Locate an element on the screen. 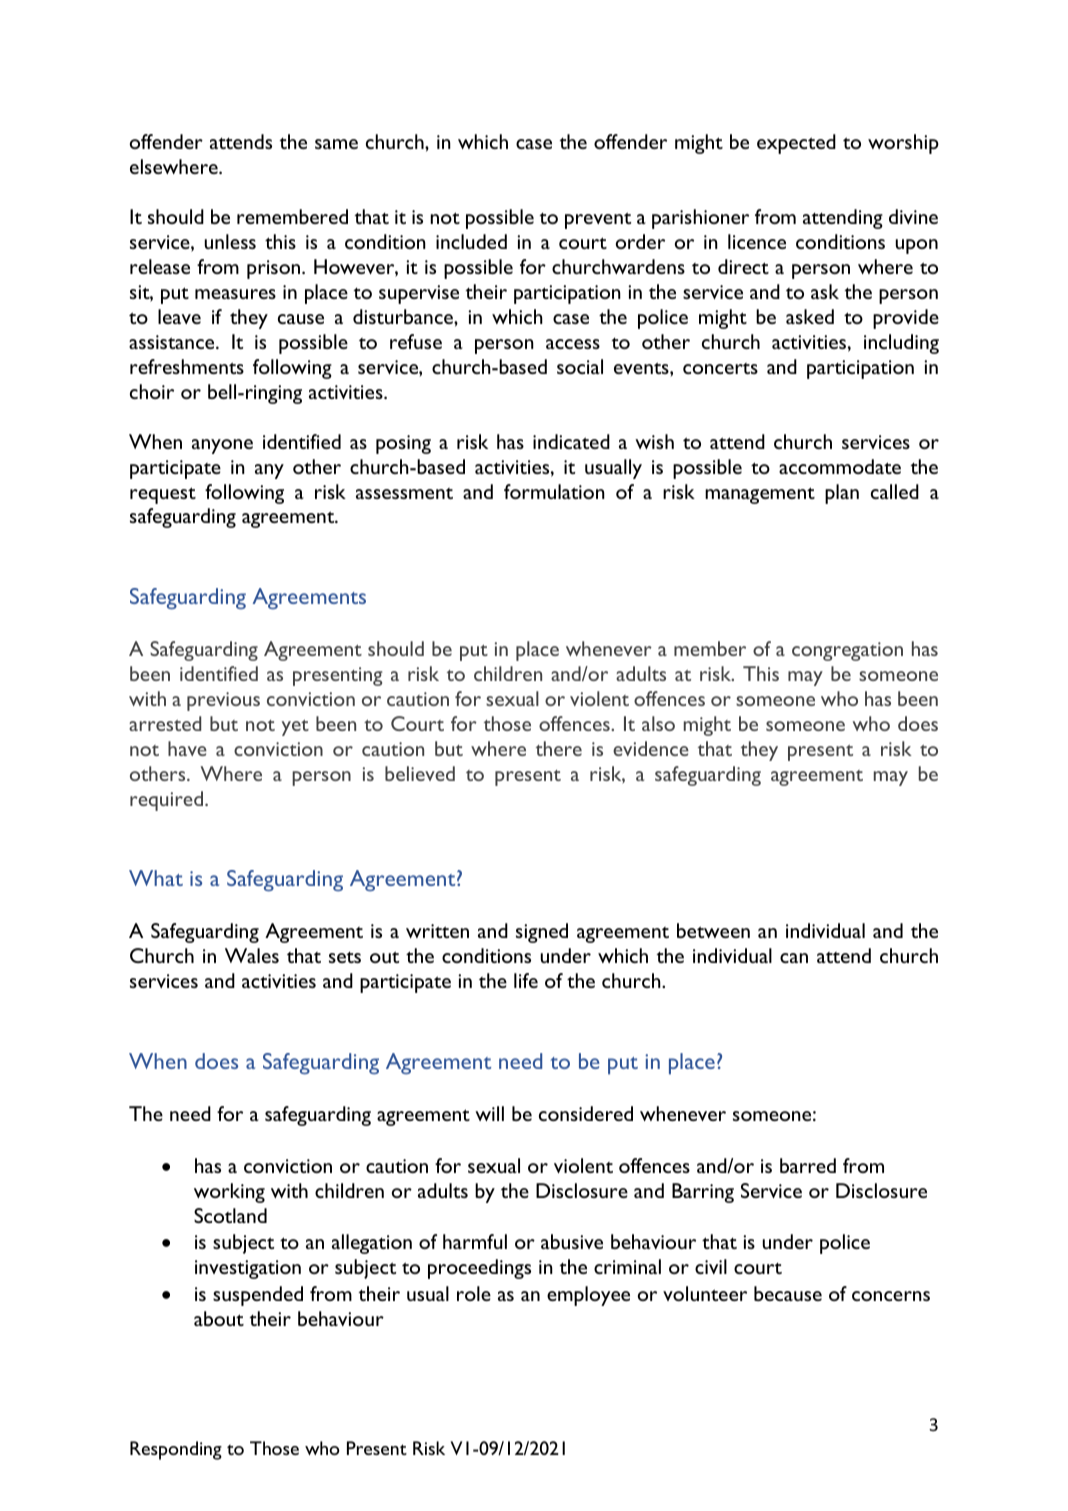 The width and height of the screenshot is (1068, 1511). expected is located at coordinates (796, 144).
